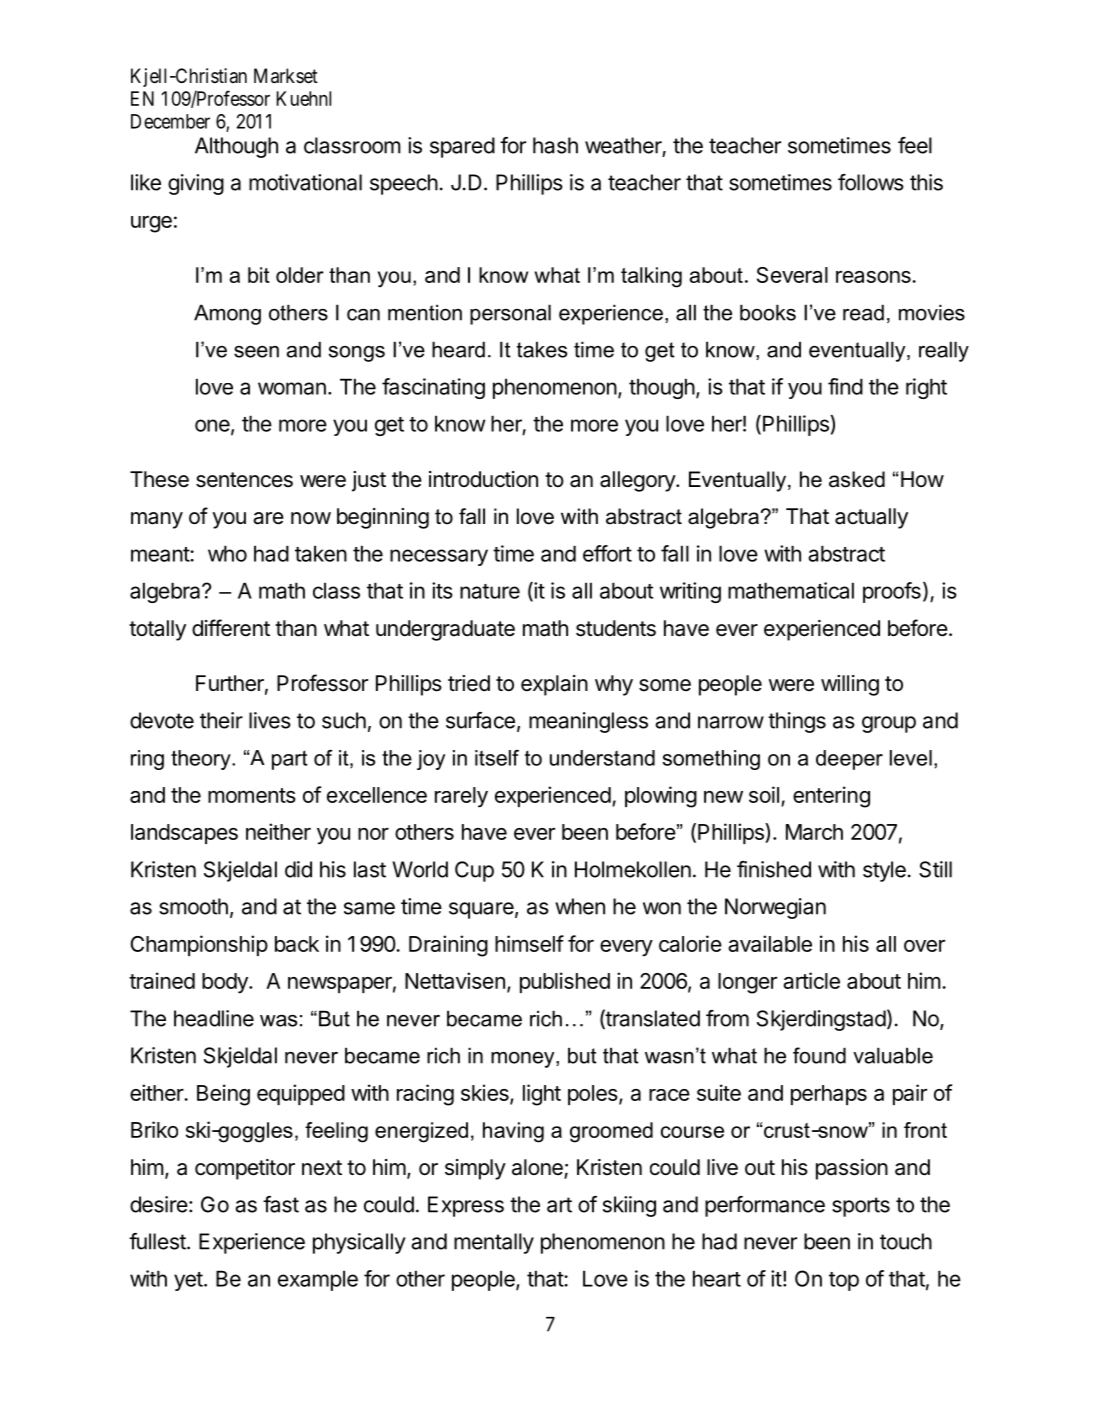 This page has width=1100, height=1424. I want to click on mentally, so click(494, 1243).
